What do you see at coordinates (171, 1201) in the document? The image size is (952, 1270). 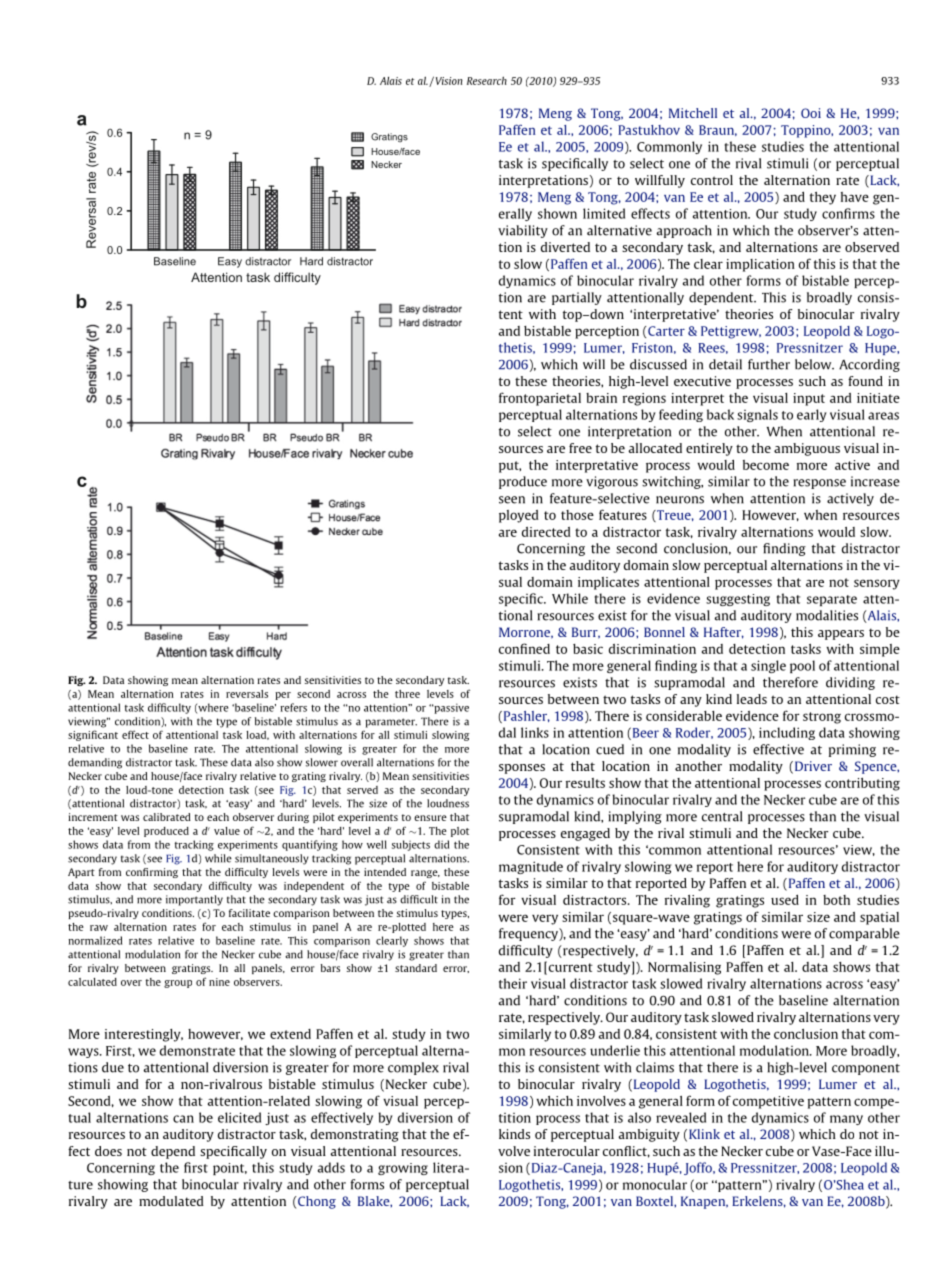 I see `modulated` at bounding box center [171, 1201].
